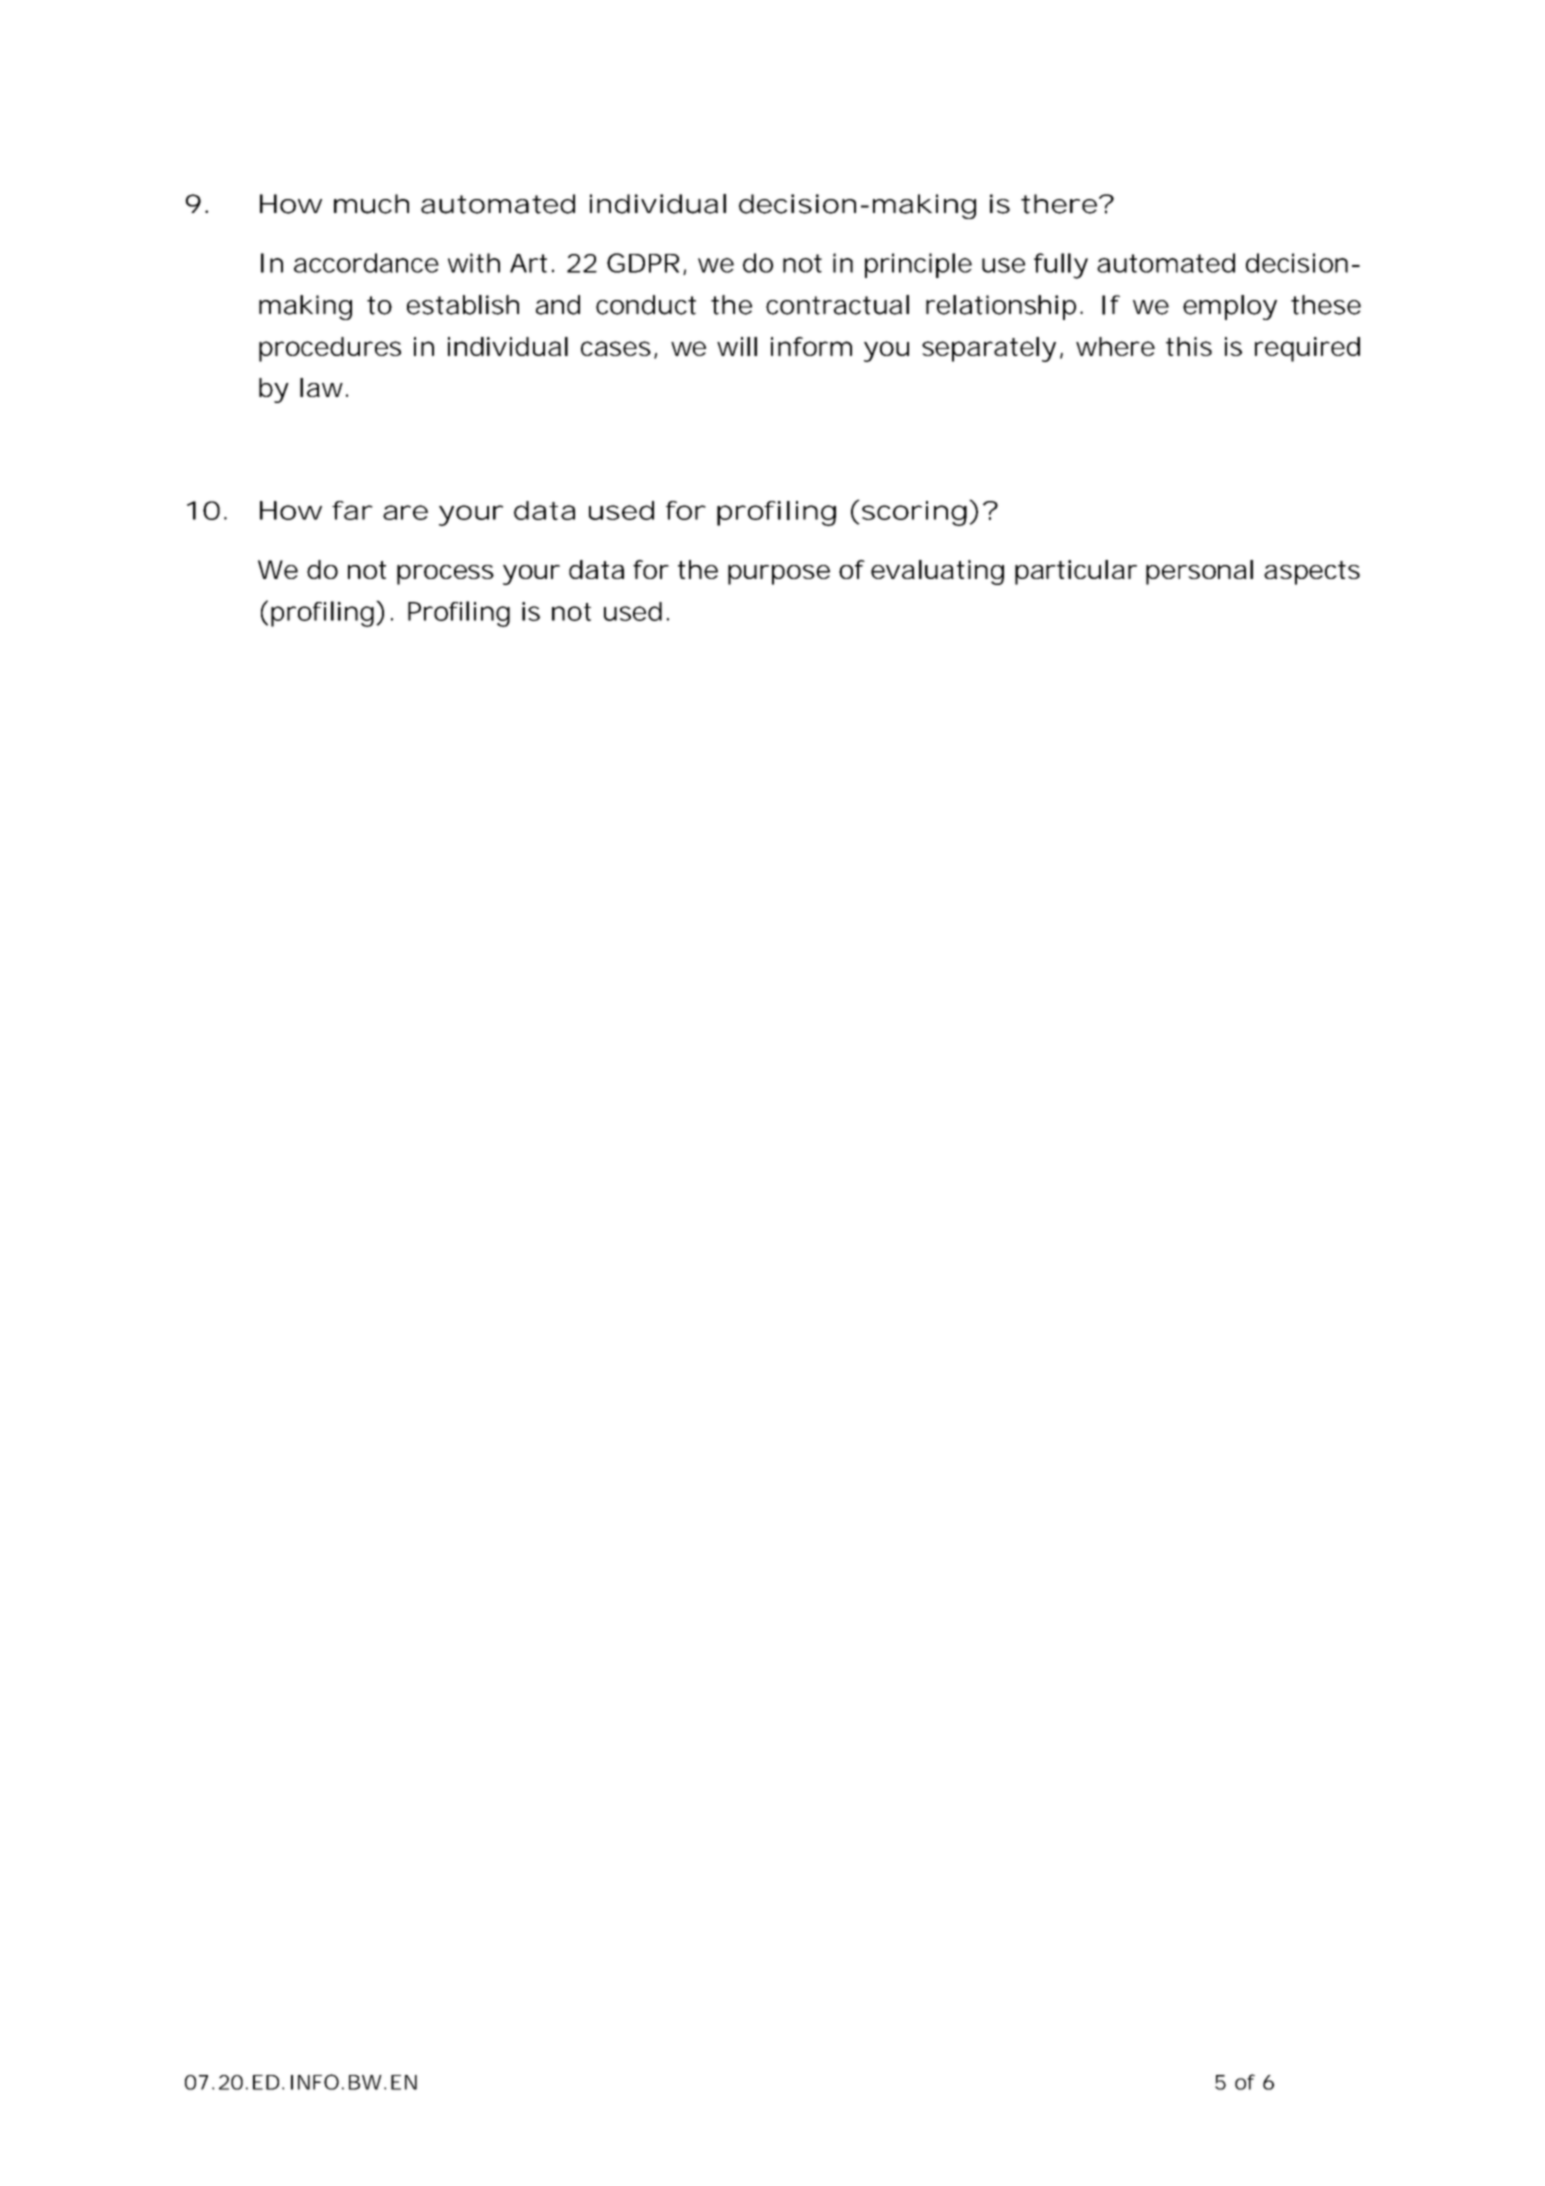 This page has width=1545, height=2186. What do you see at coordinates (1199, 572) in the page?
I see `personal` at bounding box center [1199, 572].
